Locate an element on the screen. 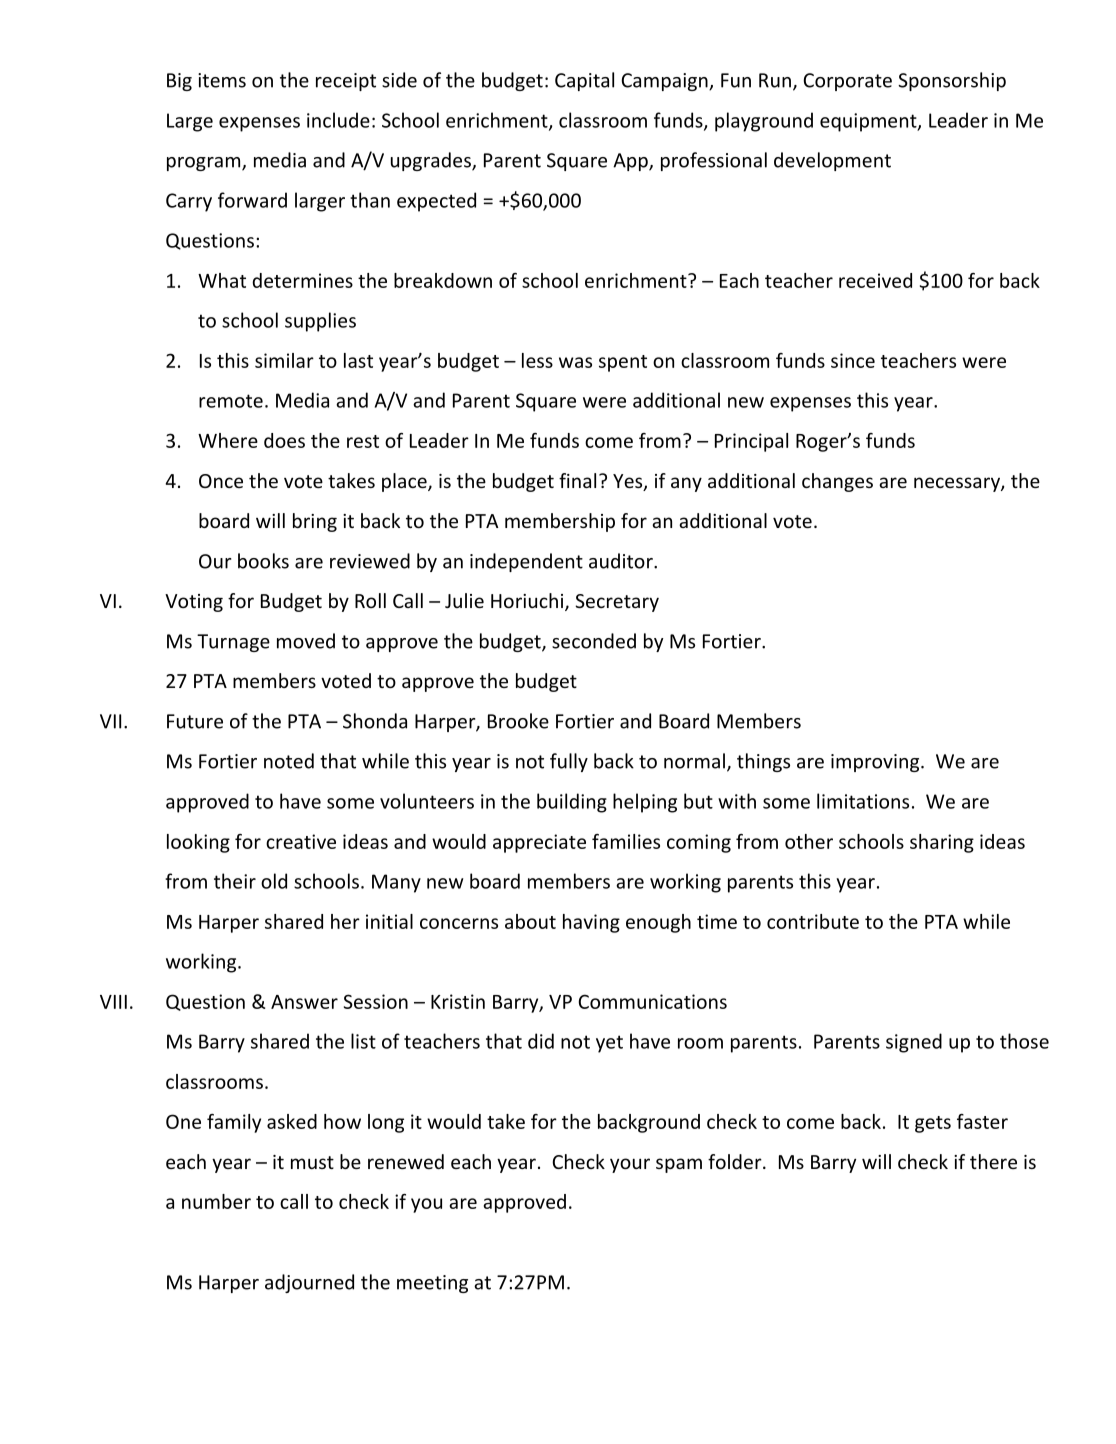  since is located at coordinates (853, 360).
